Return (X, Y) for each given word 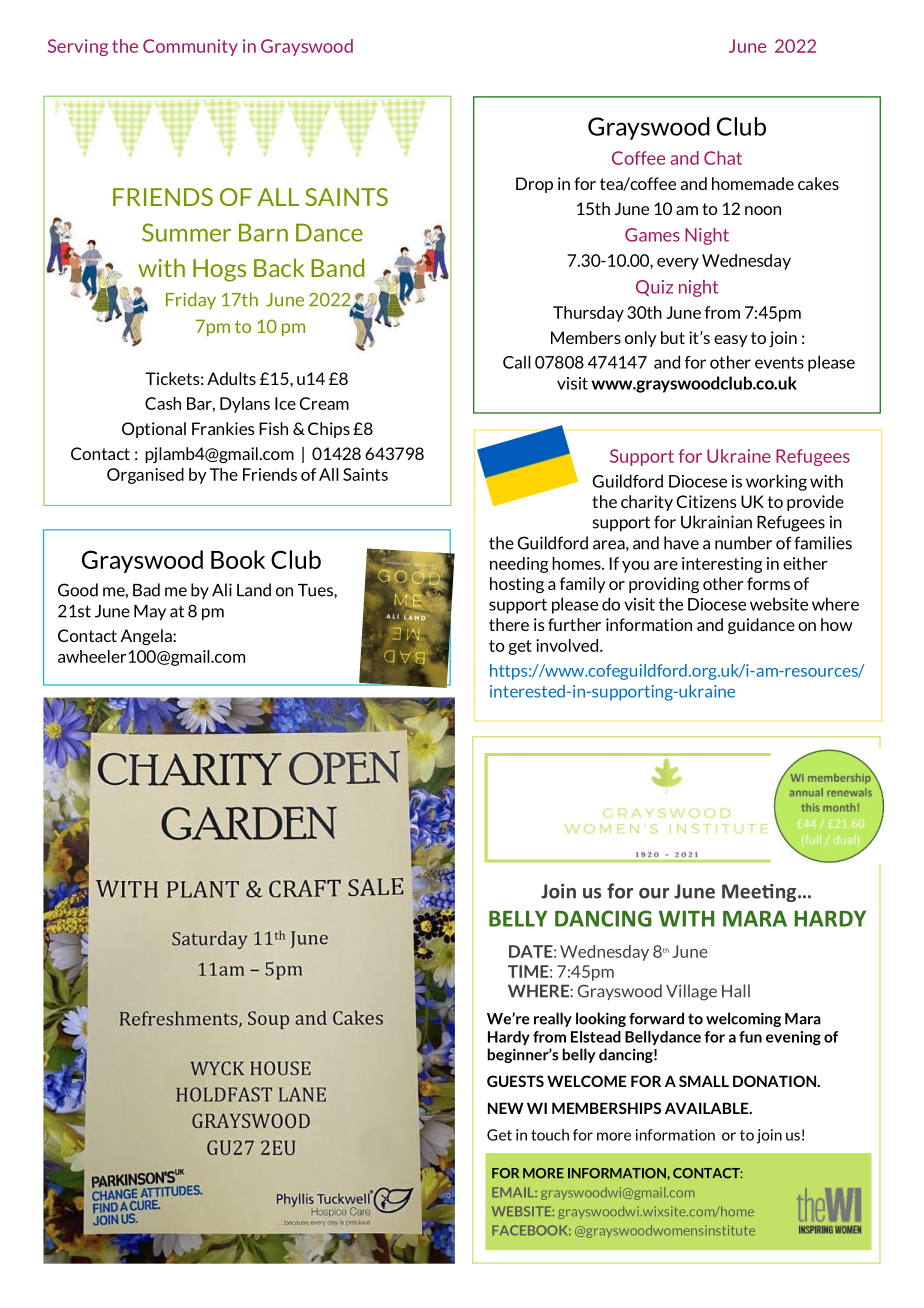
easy (731, 341)
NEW (505, 1108)
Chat (723, 158)
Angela (147, 637)
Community (190, 47)
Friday (191, 301)
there (509, 624)
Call (517, 362)
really (553, 1019)
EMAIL (514, 1192)
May (150, 613)
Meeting (760, 893)
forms (768, 583)
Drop (534, 185)
